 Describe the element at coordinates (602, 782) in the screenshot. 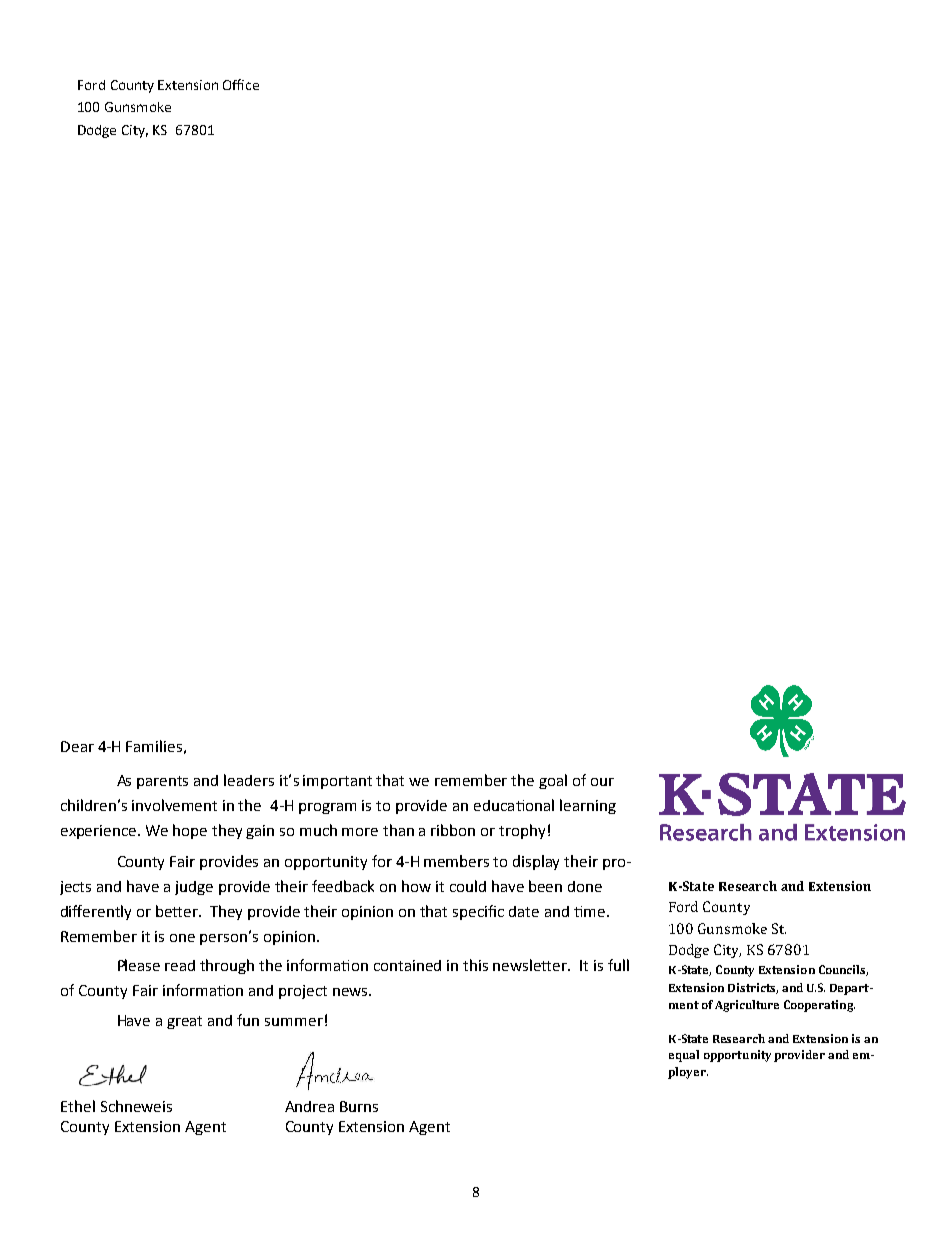

I see `our` at that location.
